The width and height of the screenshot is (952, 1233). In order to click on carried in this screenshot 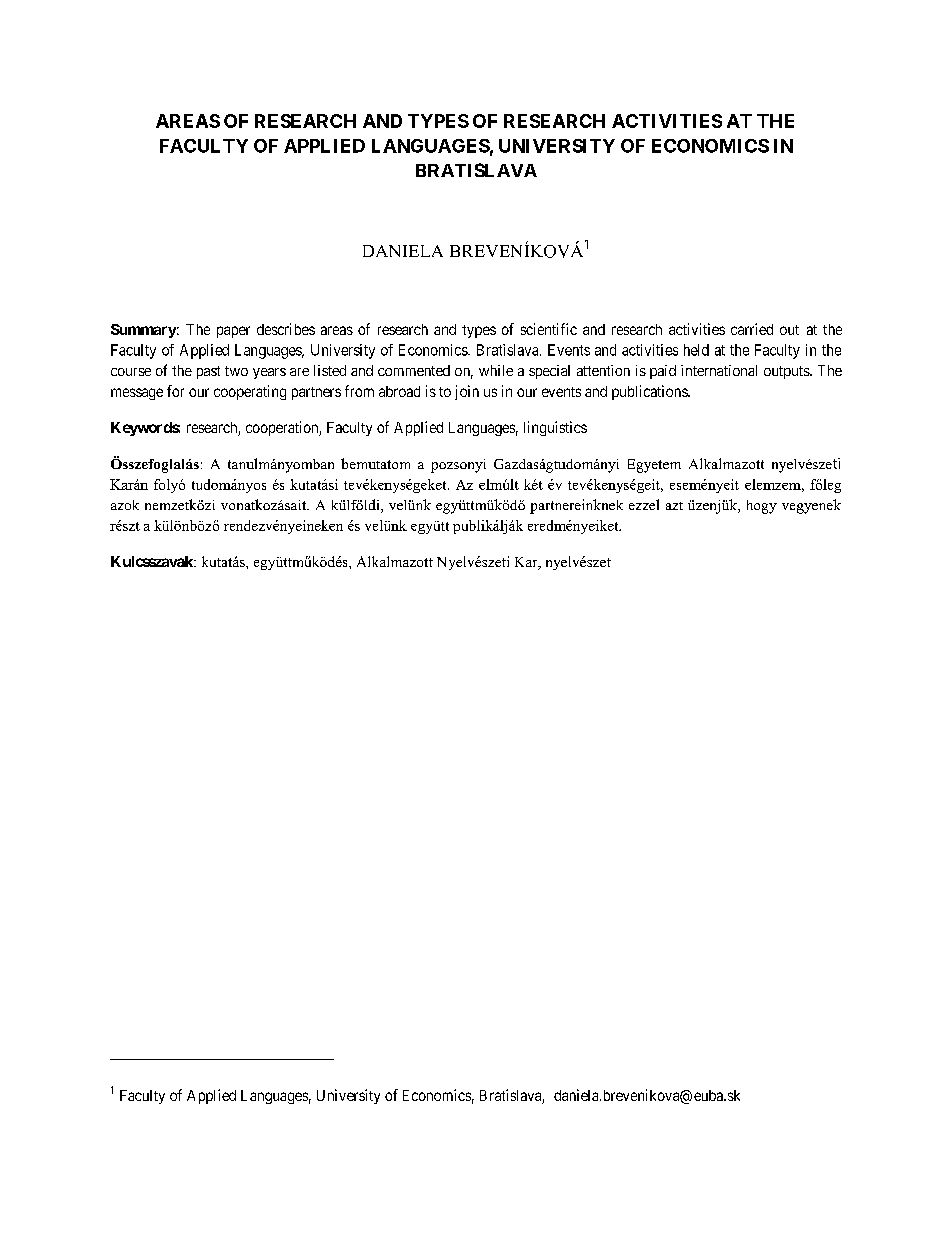, I will do `click(752, 329)`.
